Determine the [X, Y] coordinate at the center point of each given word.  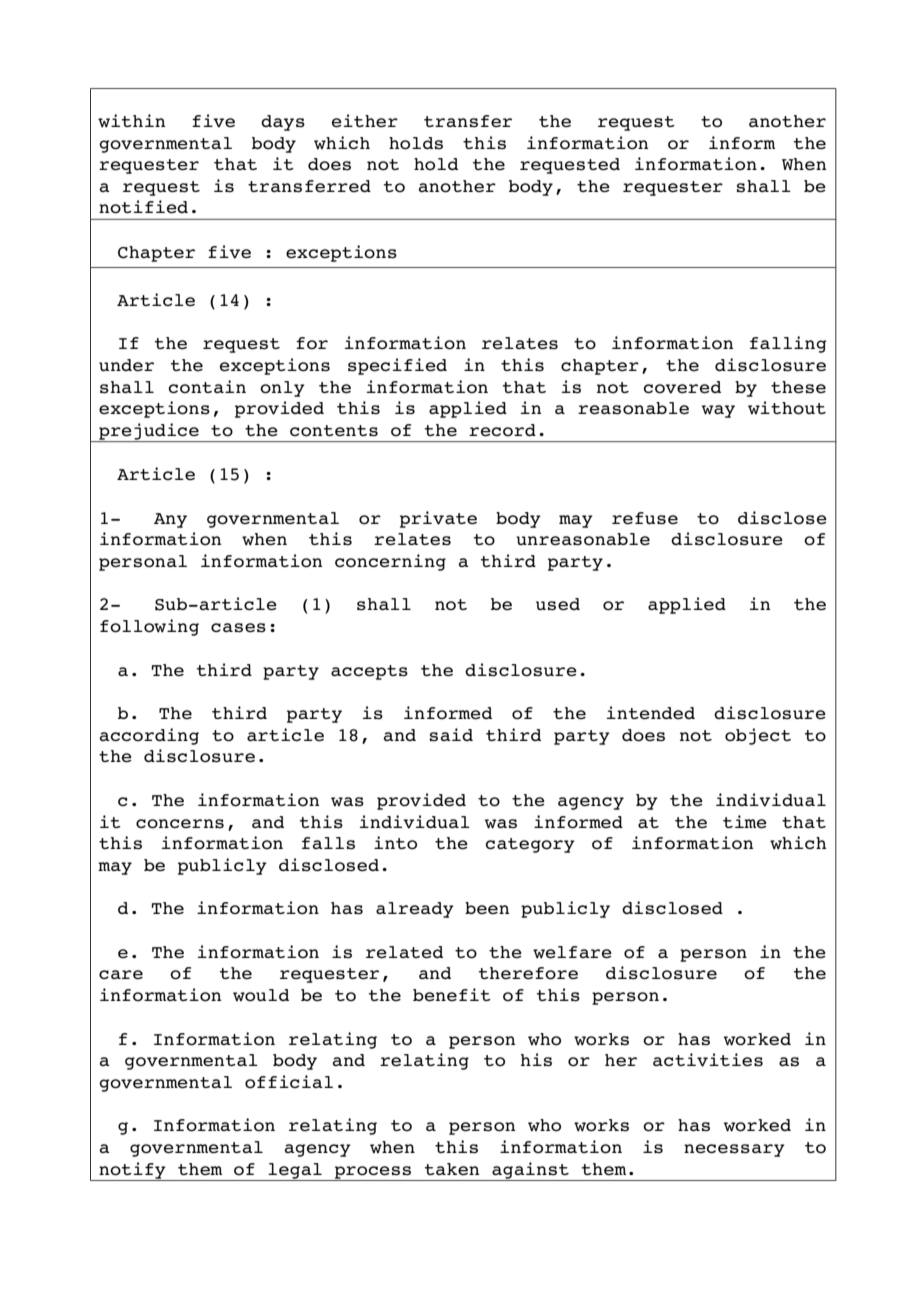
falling [788, 344]
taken [452, 1169]
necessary [734, 1150]
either [365, 121]
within [131, 121]
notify [132, 1171]
